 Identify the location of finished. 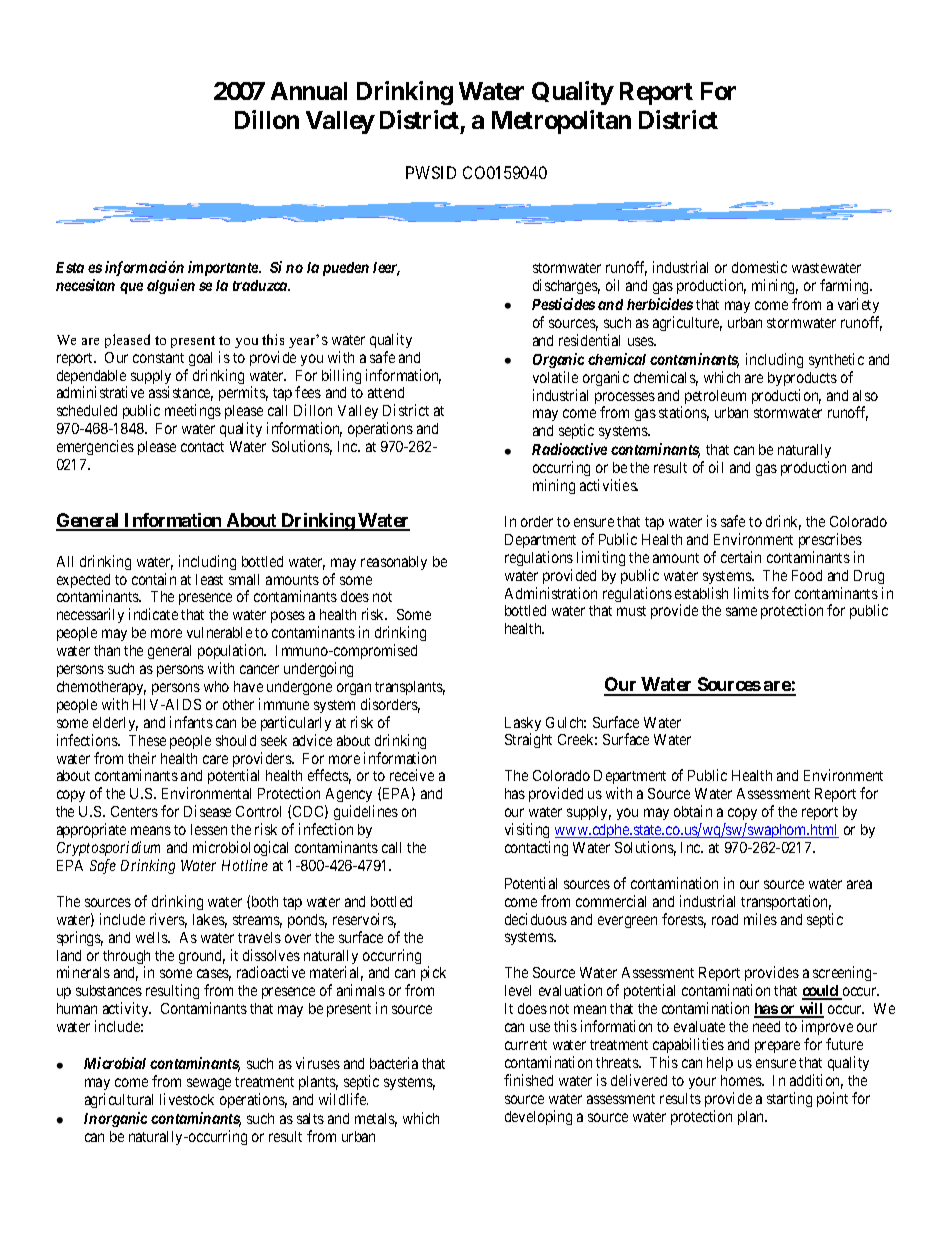
(528, 1080).
